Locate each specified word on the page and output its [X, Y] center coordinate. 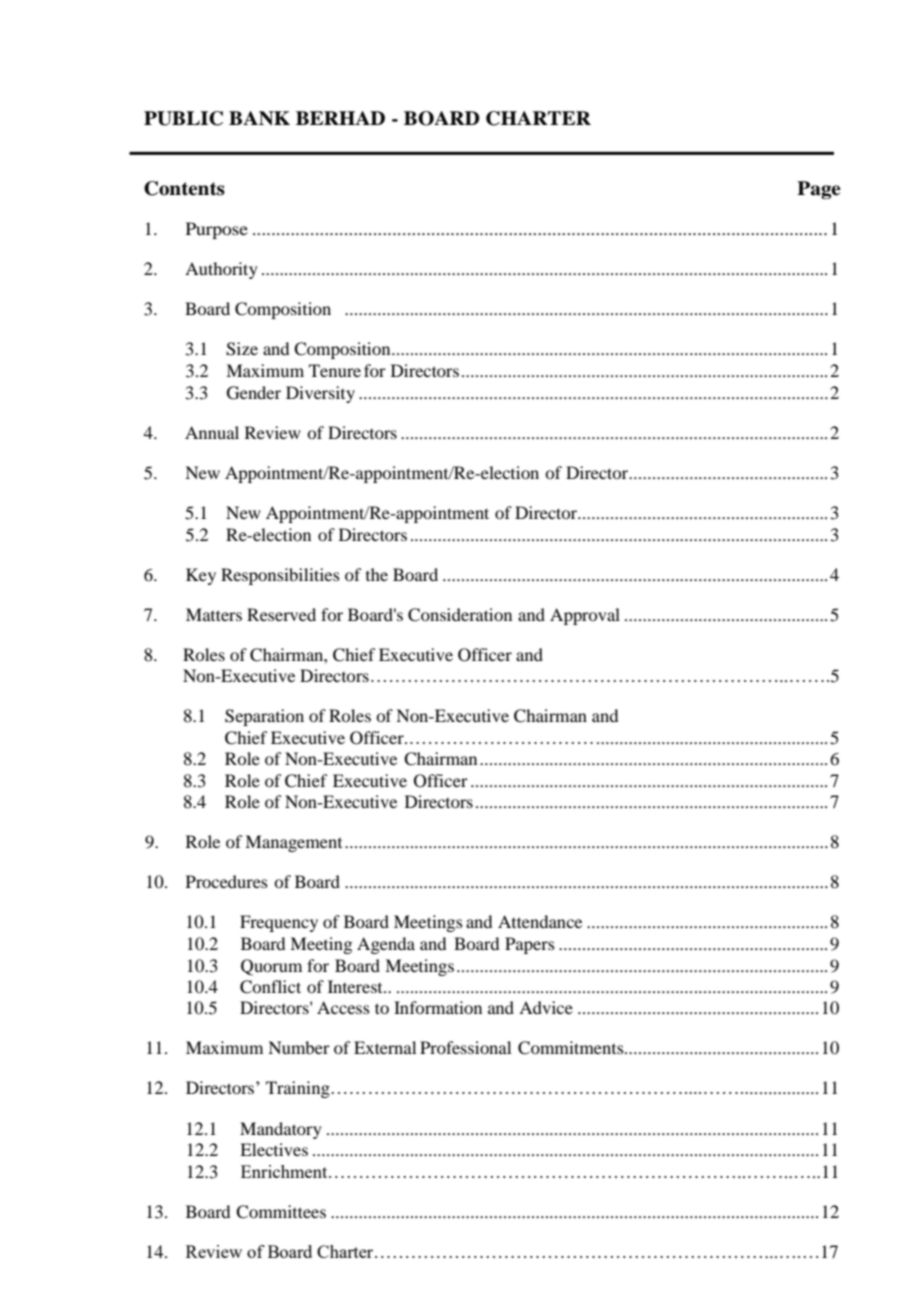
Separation [264, 717]
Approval [585, 616]
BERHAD [340, 118]
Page [819, 190]
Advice [546, 1007]
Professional [465, 1047]
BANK [259, 118]
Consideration [460, 615]
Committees [281, 1212]
